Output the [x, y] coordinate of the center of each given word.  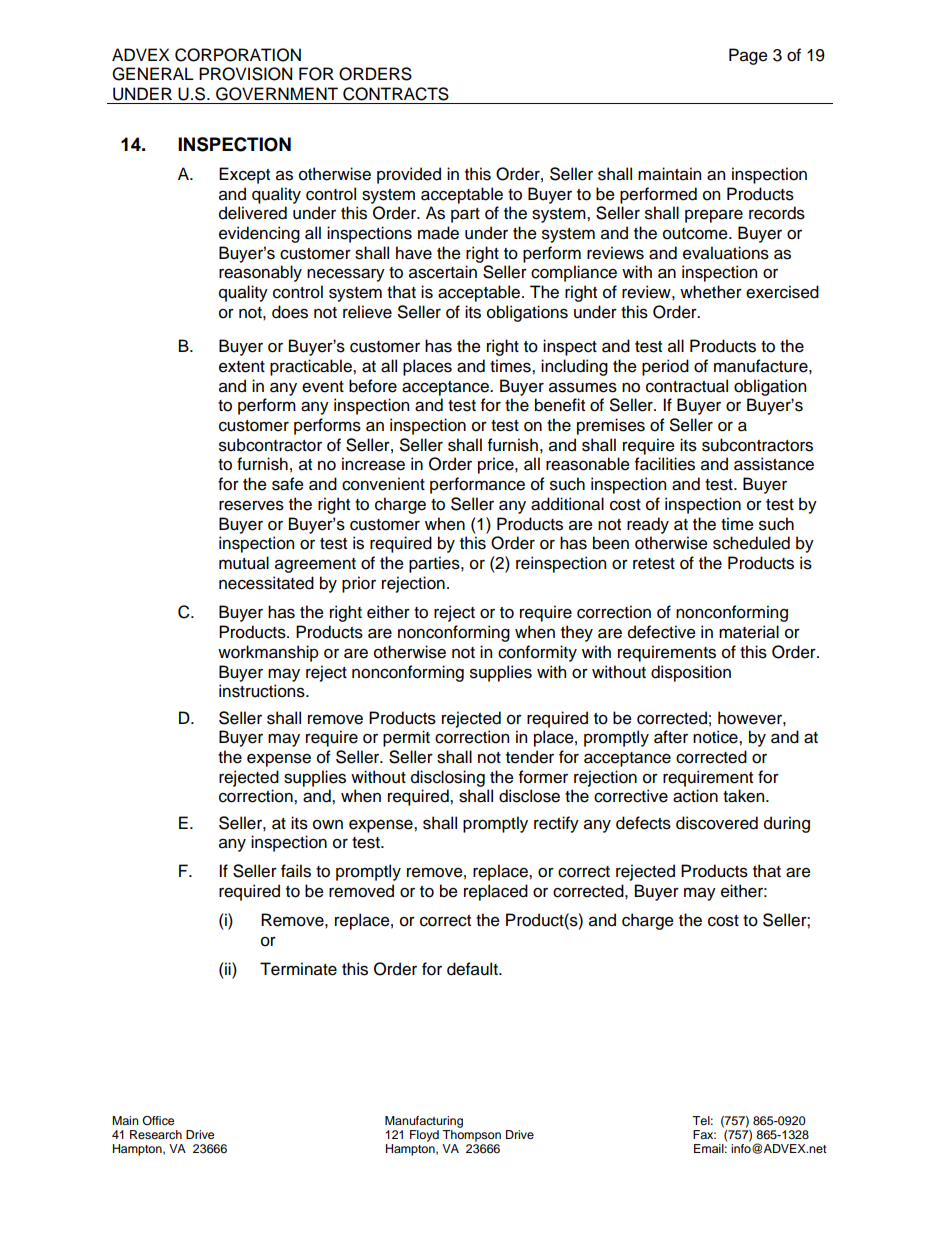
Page [748, 56]
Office [158, 1120]
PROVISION [245, 74]
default [473, 969]
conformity [537, 653]
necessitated [266, 583]
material [749, 632]
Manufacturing [424, 1122]
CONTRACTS [396, 94]
